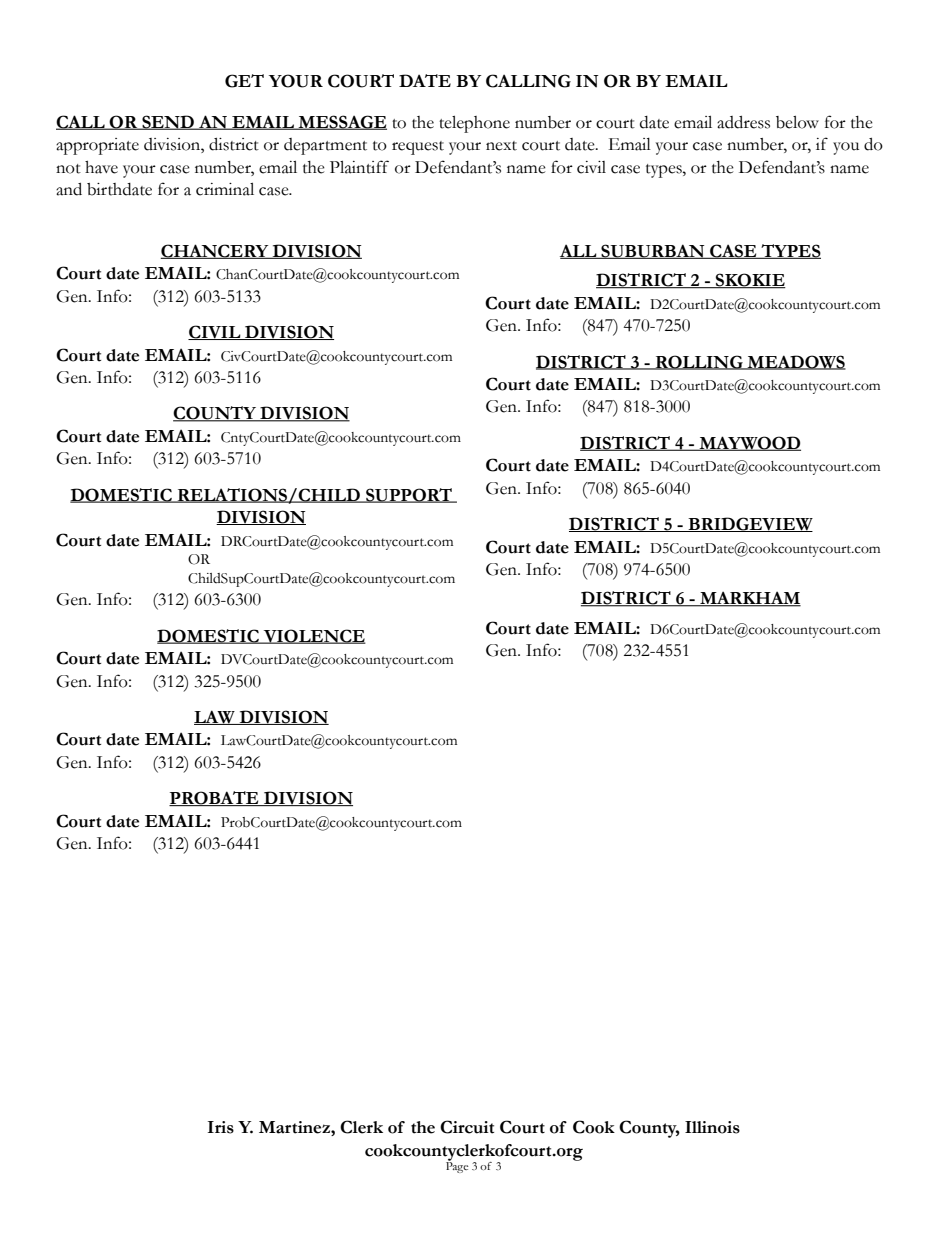  I want to click on Iris, so click(221, 1127).
